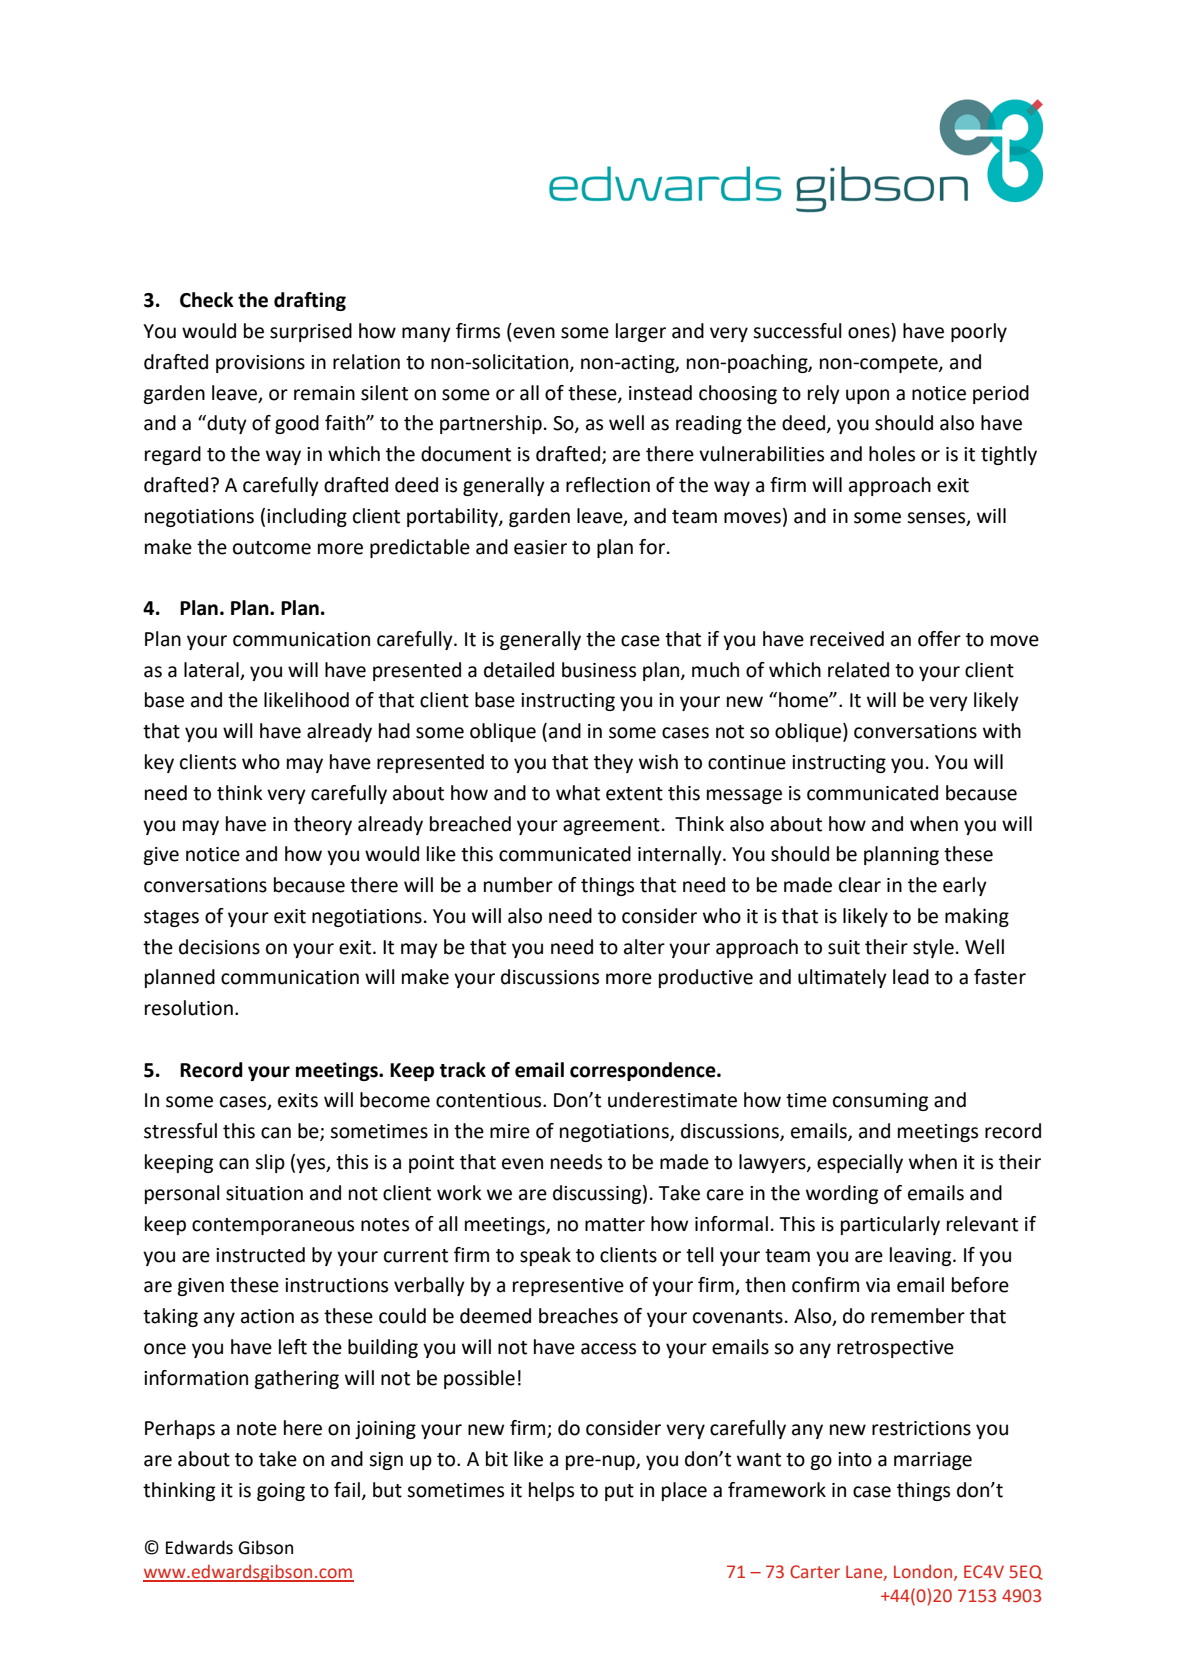 The image size is (1186, 1678). What do you see at coordinates (641, 332) in the screenshot?
I see `larger` at bounding box center [641, 332].
